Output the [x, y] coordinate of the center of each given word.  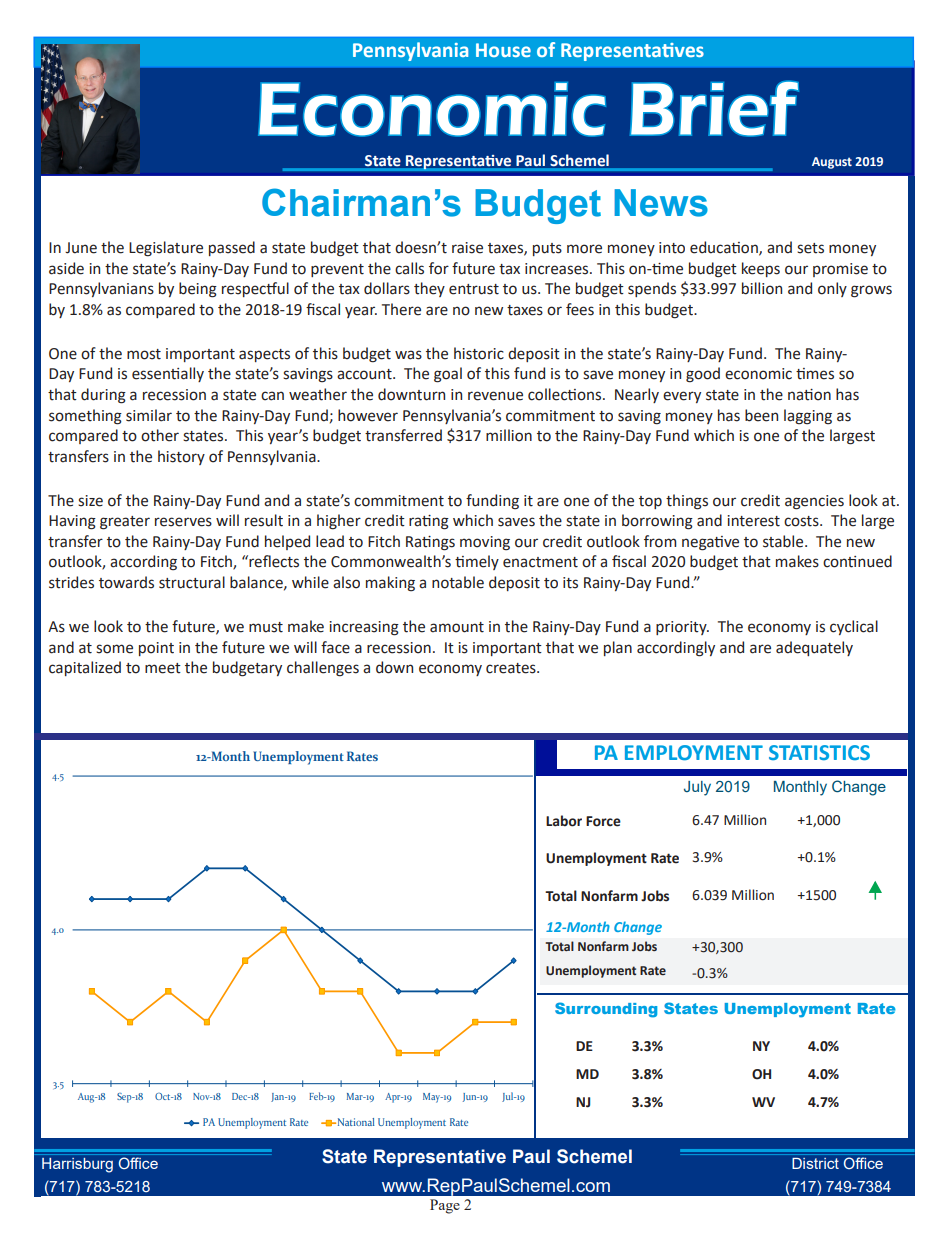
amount [457, 627]
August [832, 163]
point [156, 649]
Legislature [166, 249]
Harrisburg [77, 1165]
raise [467, 248]
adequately [814, 648]
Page [445, 1206]
